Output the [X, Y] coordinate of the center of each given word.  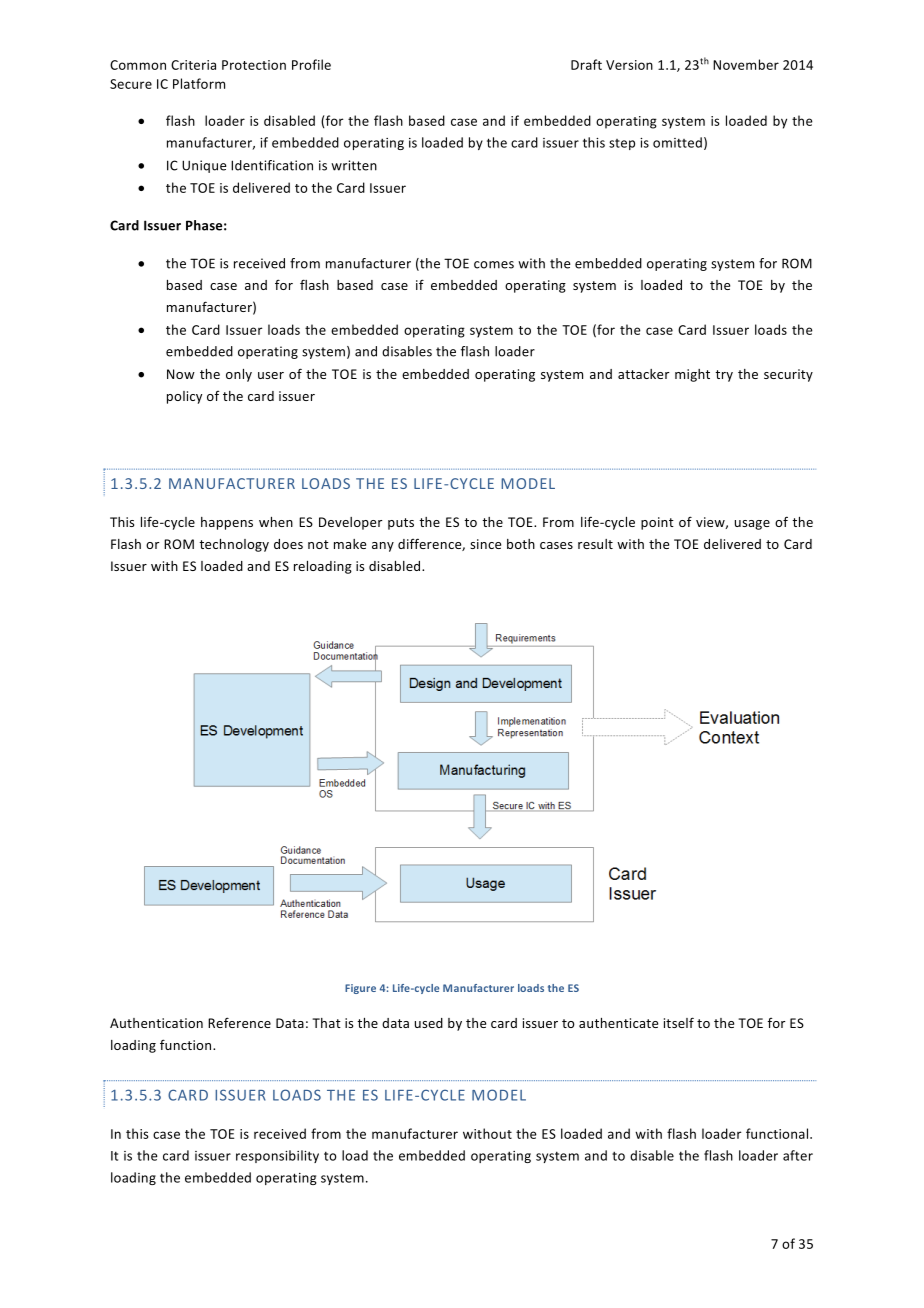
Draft [586, 64]
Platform [199, 83]
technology [234, 545]
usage [752, 525]
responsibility [277, 1156]
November [746, 64]
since [485, 544]
